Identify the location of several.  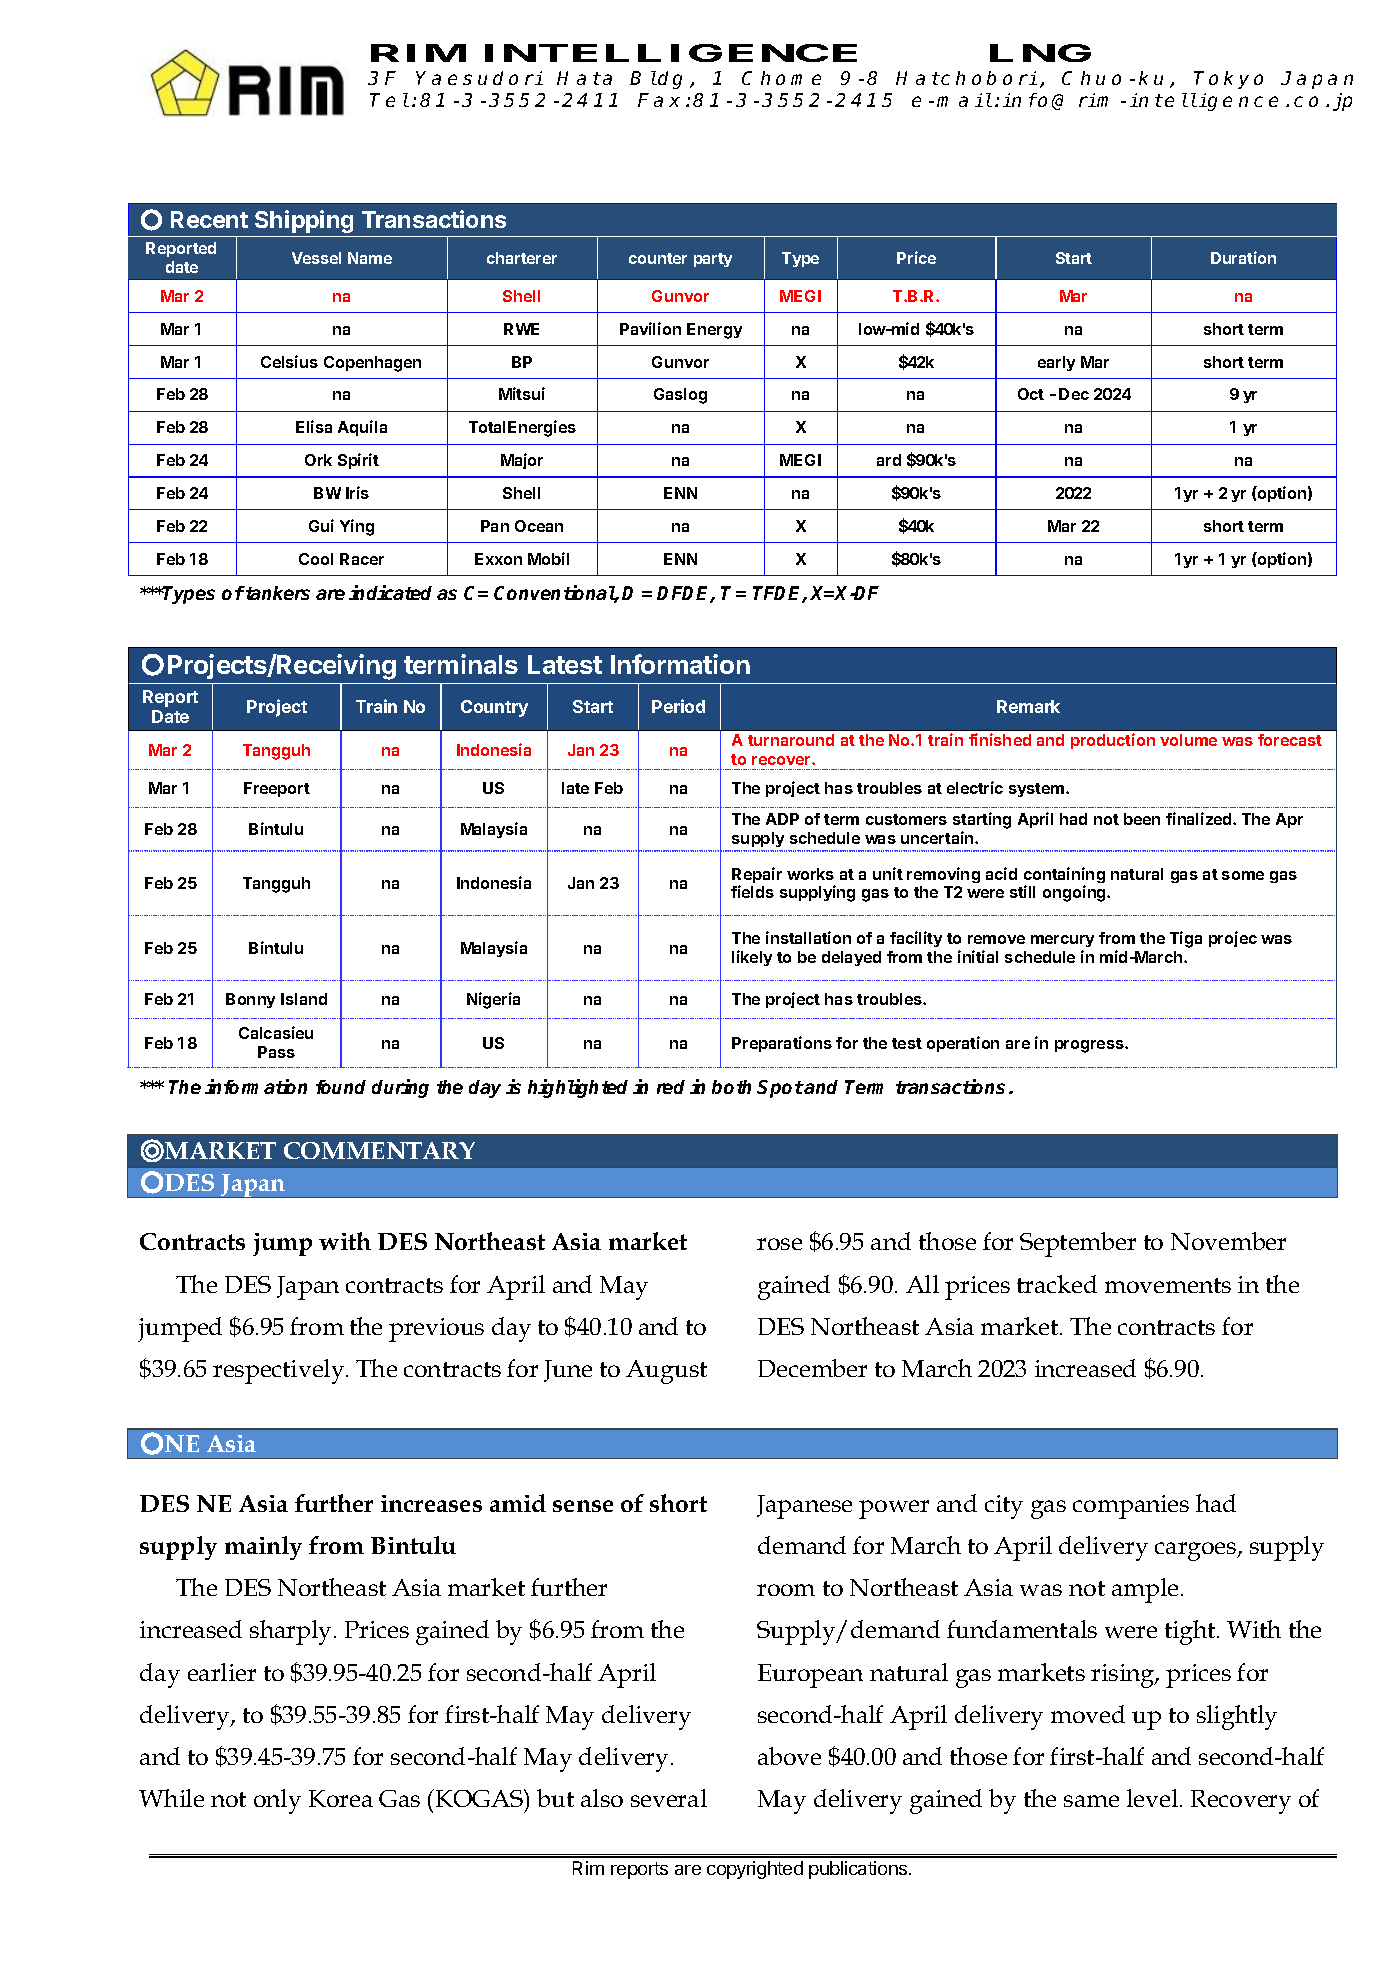
(669, 1798).
